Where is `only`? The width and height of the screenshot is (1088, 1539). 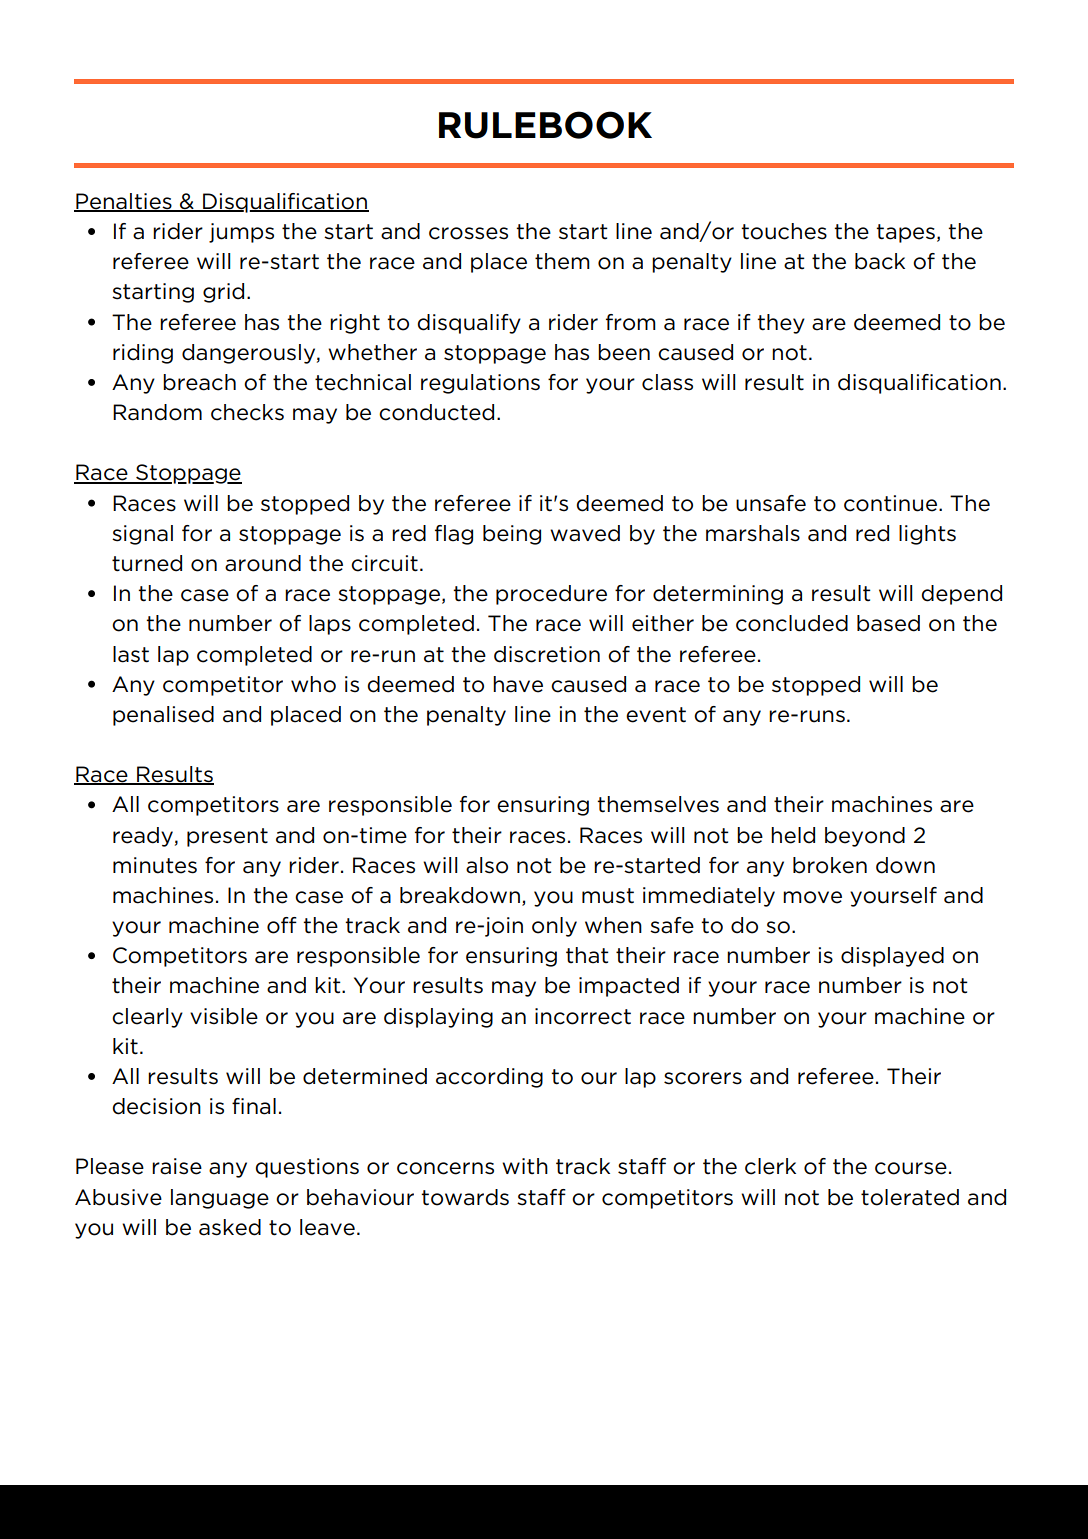
only is located at coordinates (554, 927).
